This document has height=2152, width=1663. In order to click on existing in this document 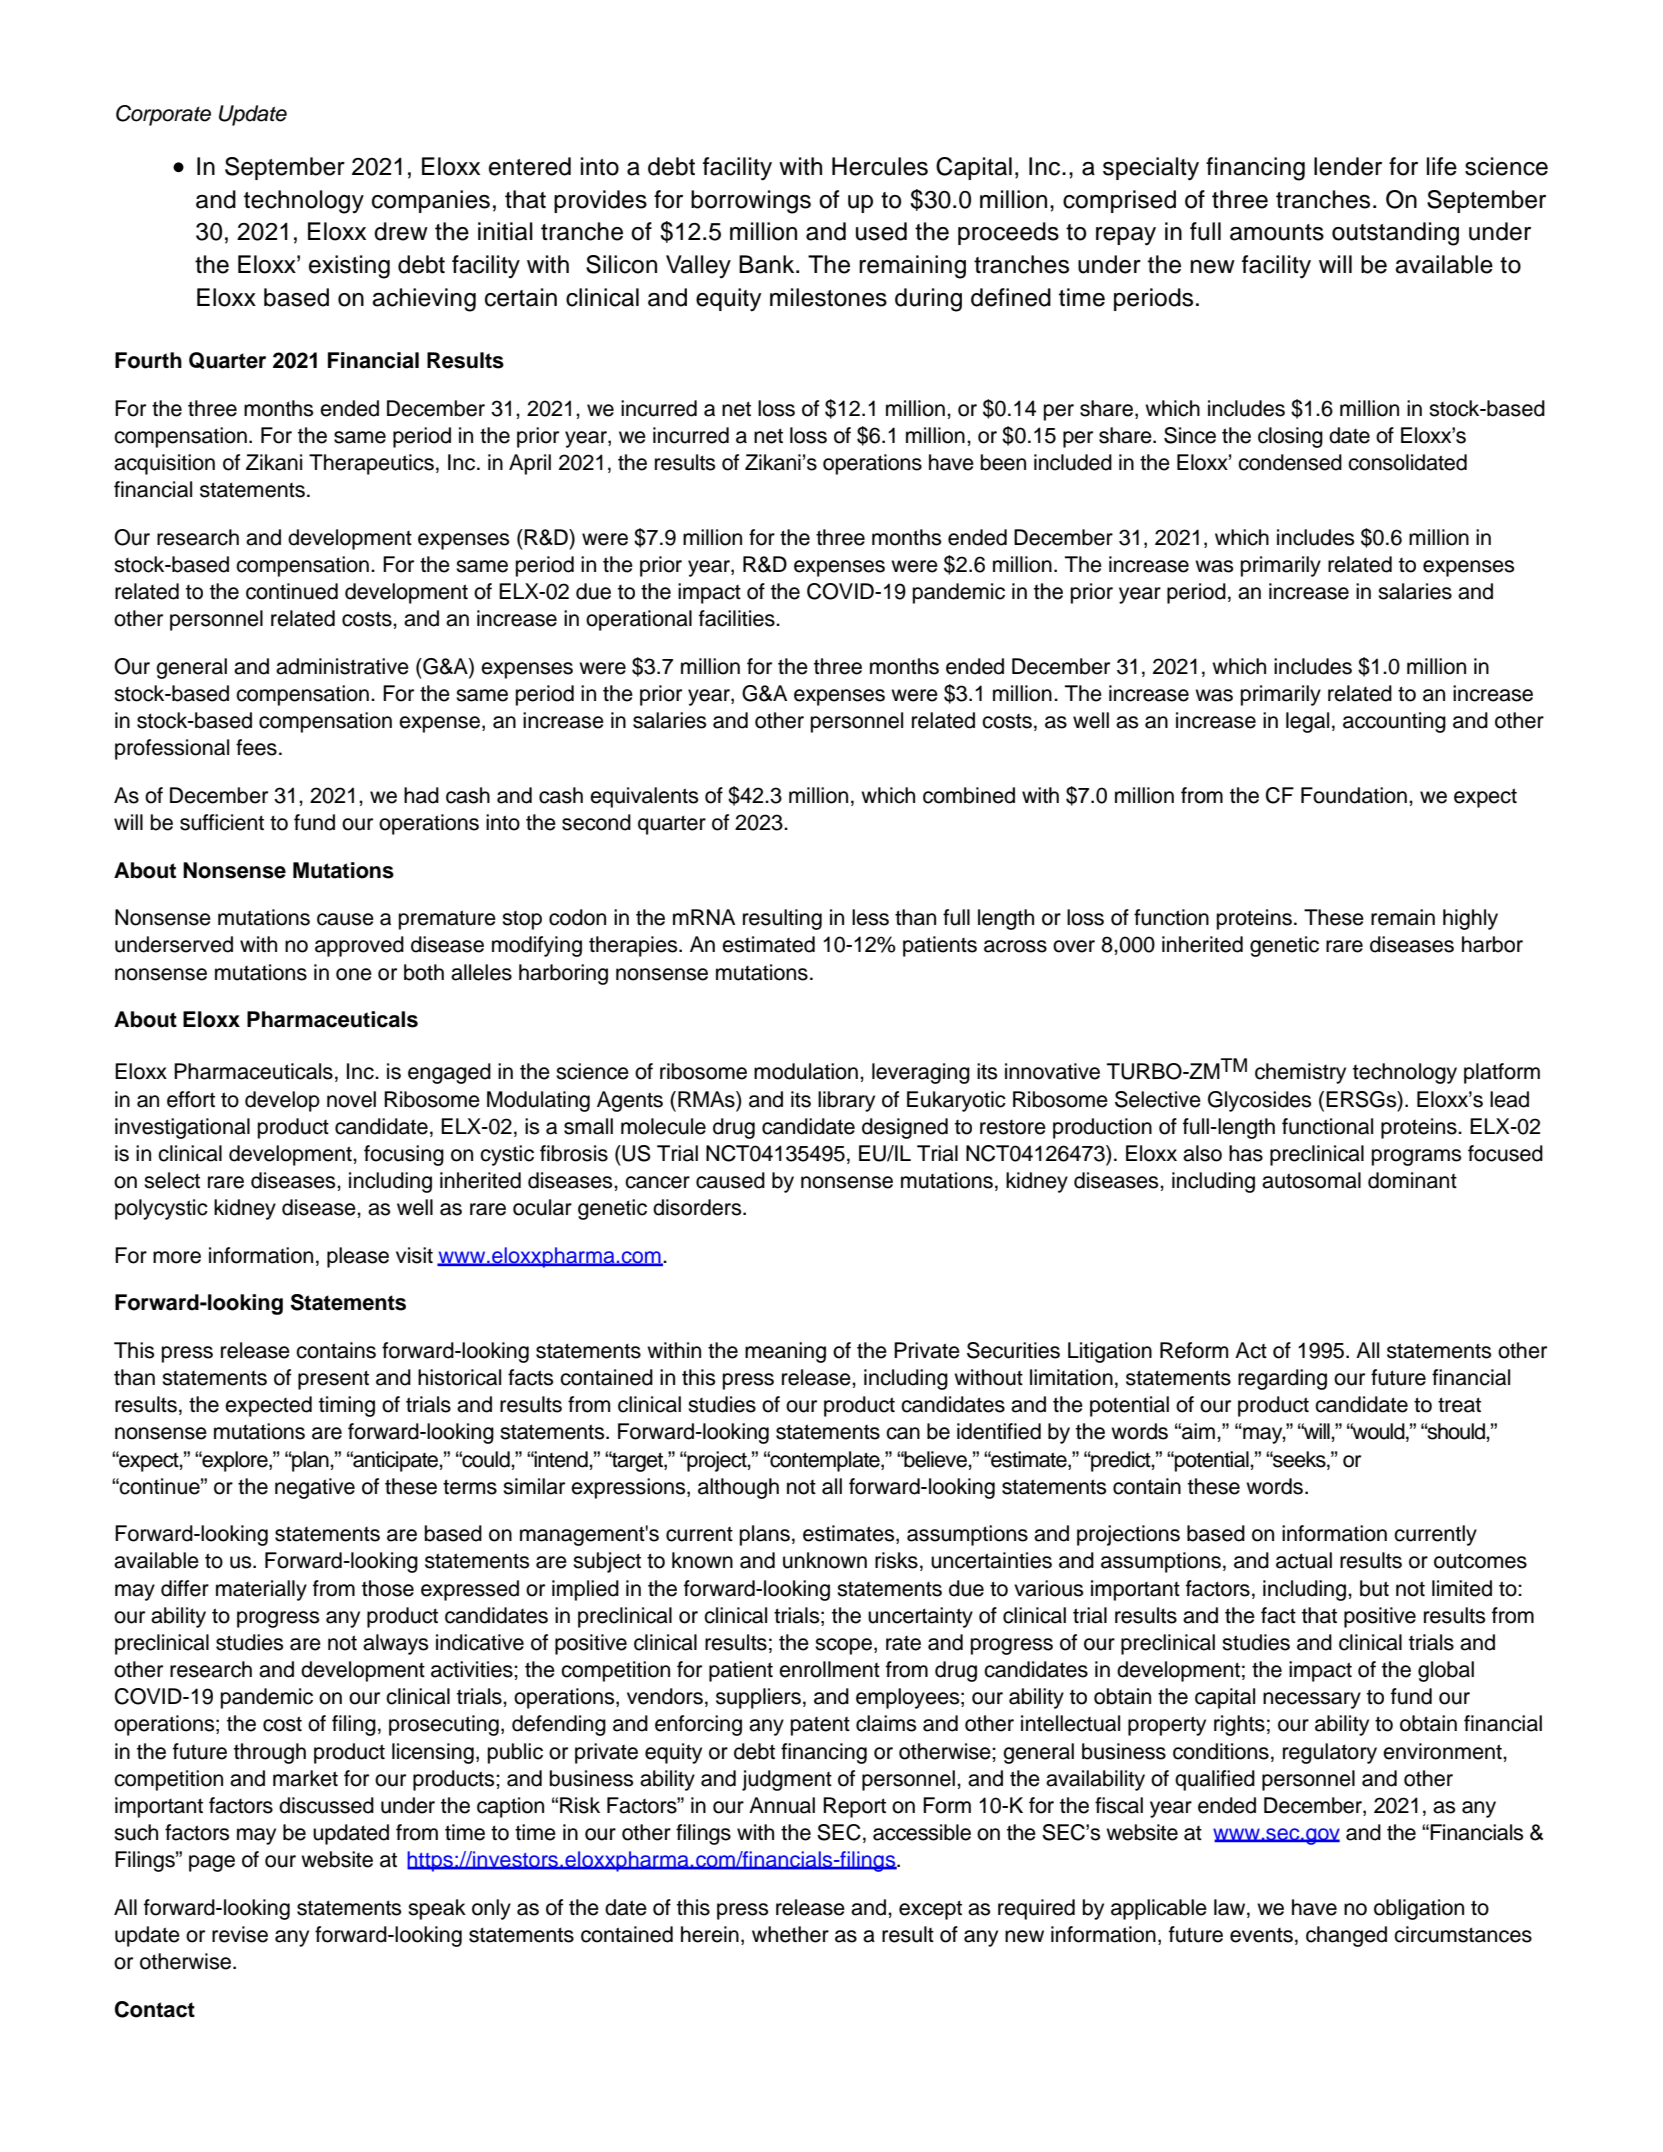, I will do `click(349, 267)`.
